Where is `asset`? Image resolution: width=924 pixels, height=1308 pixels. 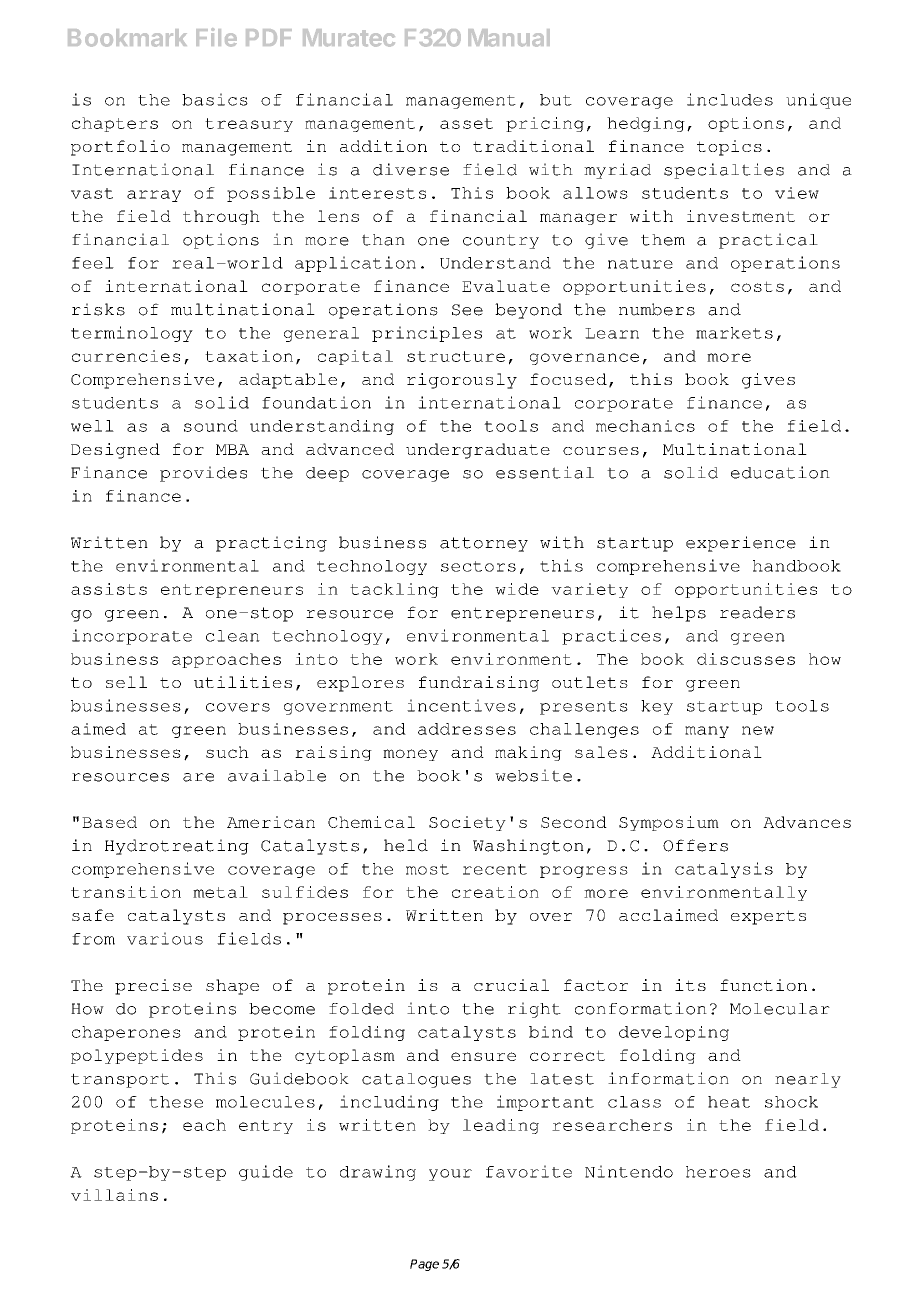
asset is located at coordinates (466, 123).
